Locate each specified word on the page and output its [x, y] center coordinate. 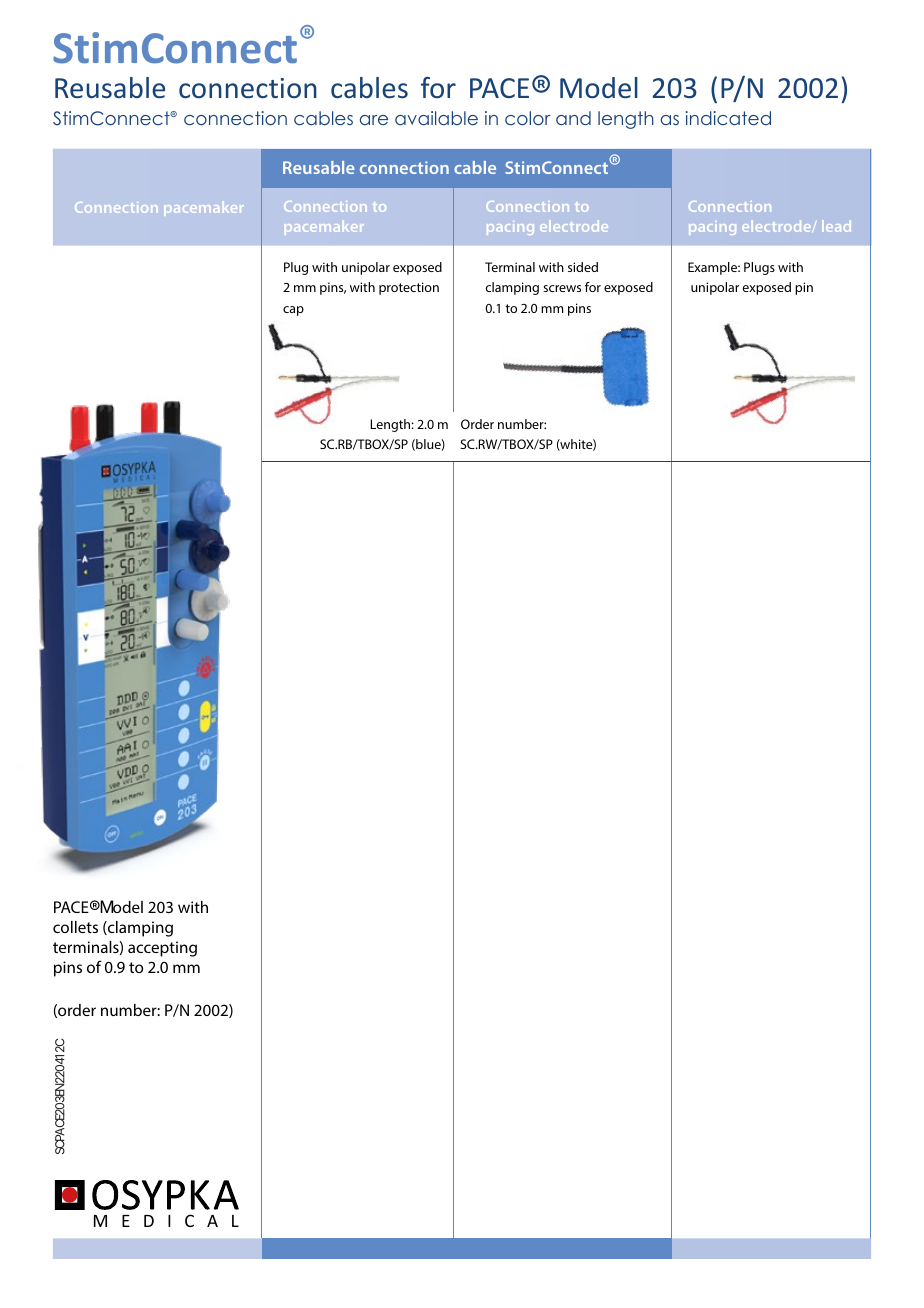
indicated [728, 118]
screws [562, 288]
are [374, 120]
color [527, 118]
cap [293, 311]
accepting [162, 949]
